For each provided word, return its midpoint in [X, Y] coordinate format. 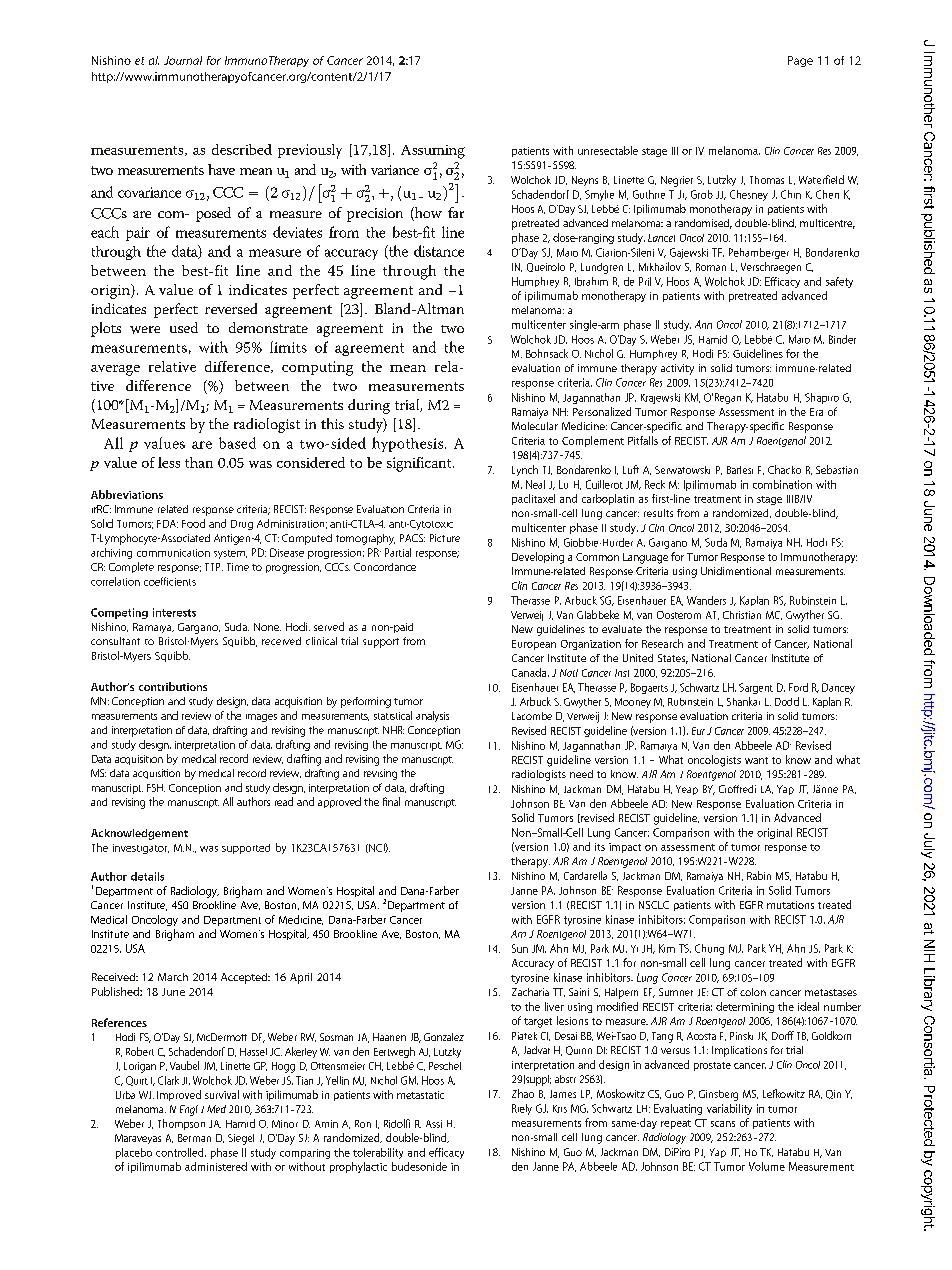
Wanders [706, 600]
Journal [183, 60]
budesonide [419, 1166]
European [534, 645]
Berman [194, 1138]
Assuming [433, 152]
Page [800, 61]
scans [723, 1124]
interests [174, 612]
